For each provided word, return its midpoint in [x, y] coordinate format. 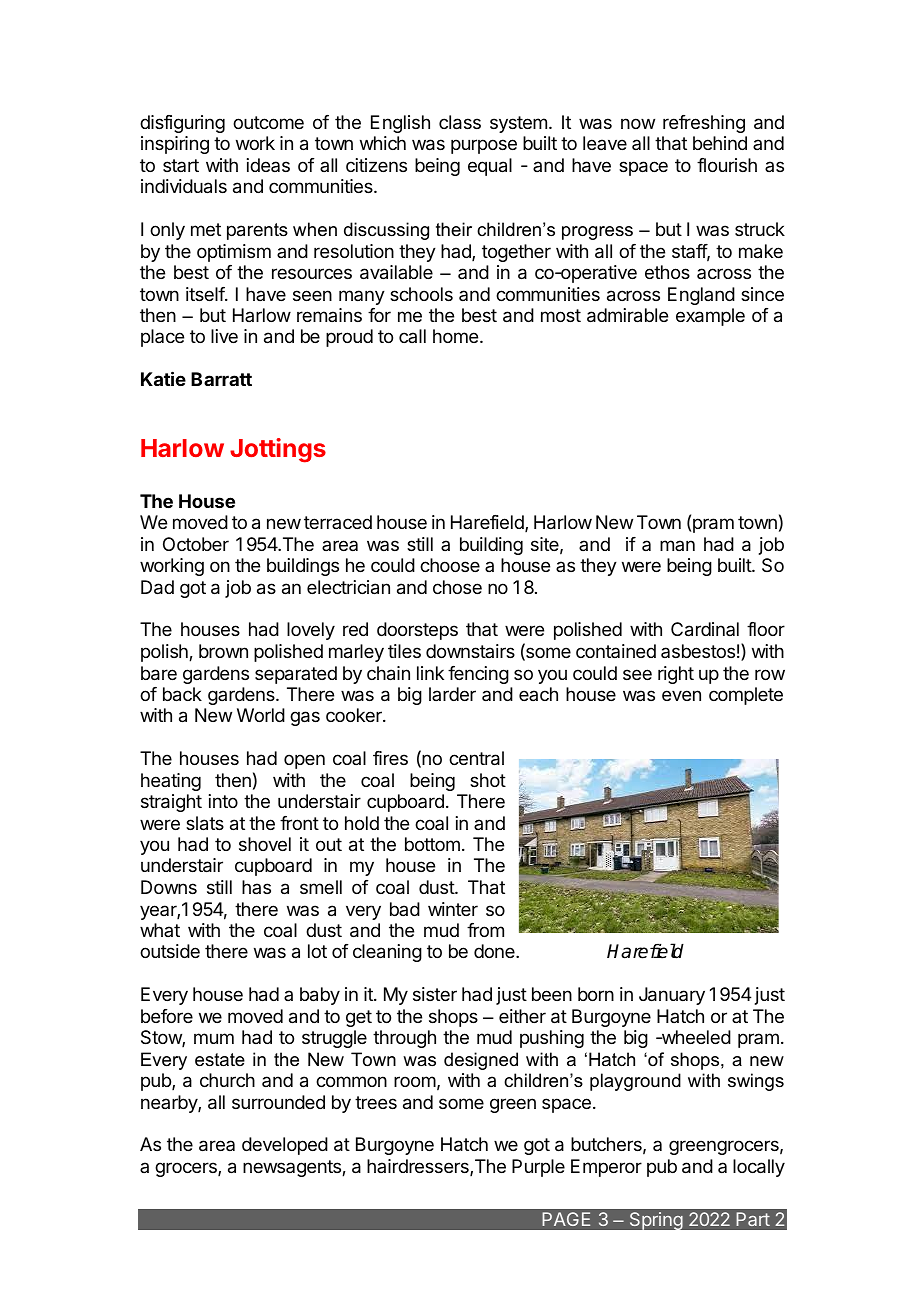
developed [285, 1146]
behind [720, 143]
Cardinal [705, 629]
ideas [268, 165]
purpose [484, 146]
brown [223, 651]
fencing [478, 675]
